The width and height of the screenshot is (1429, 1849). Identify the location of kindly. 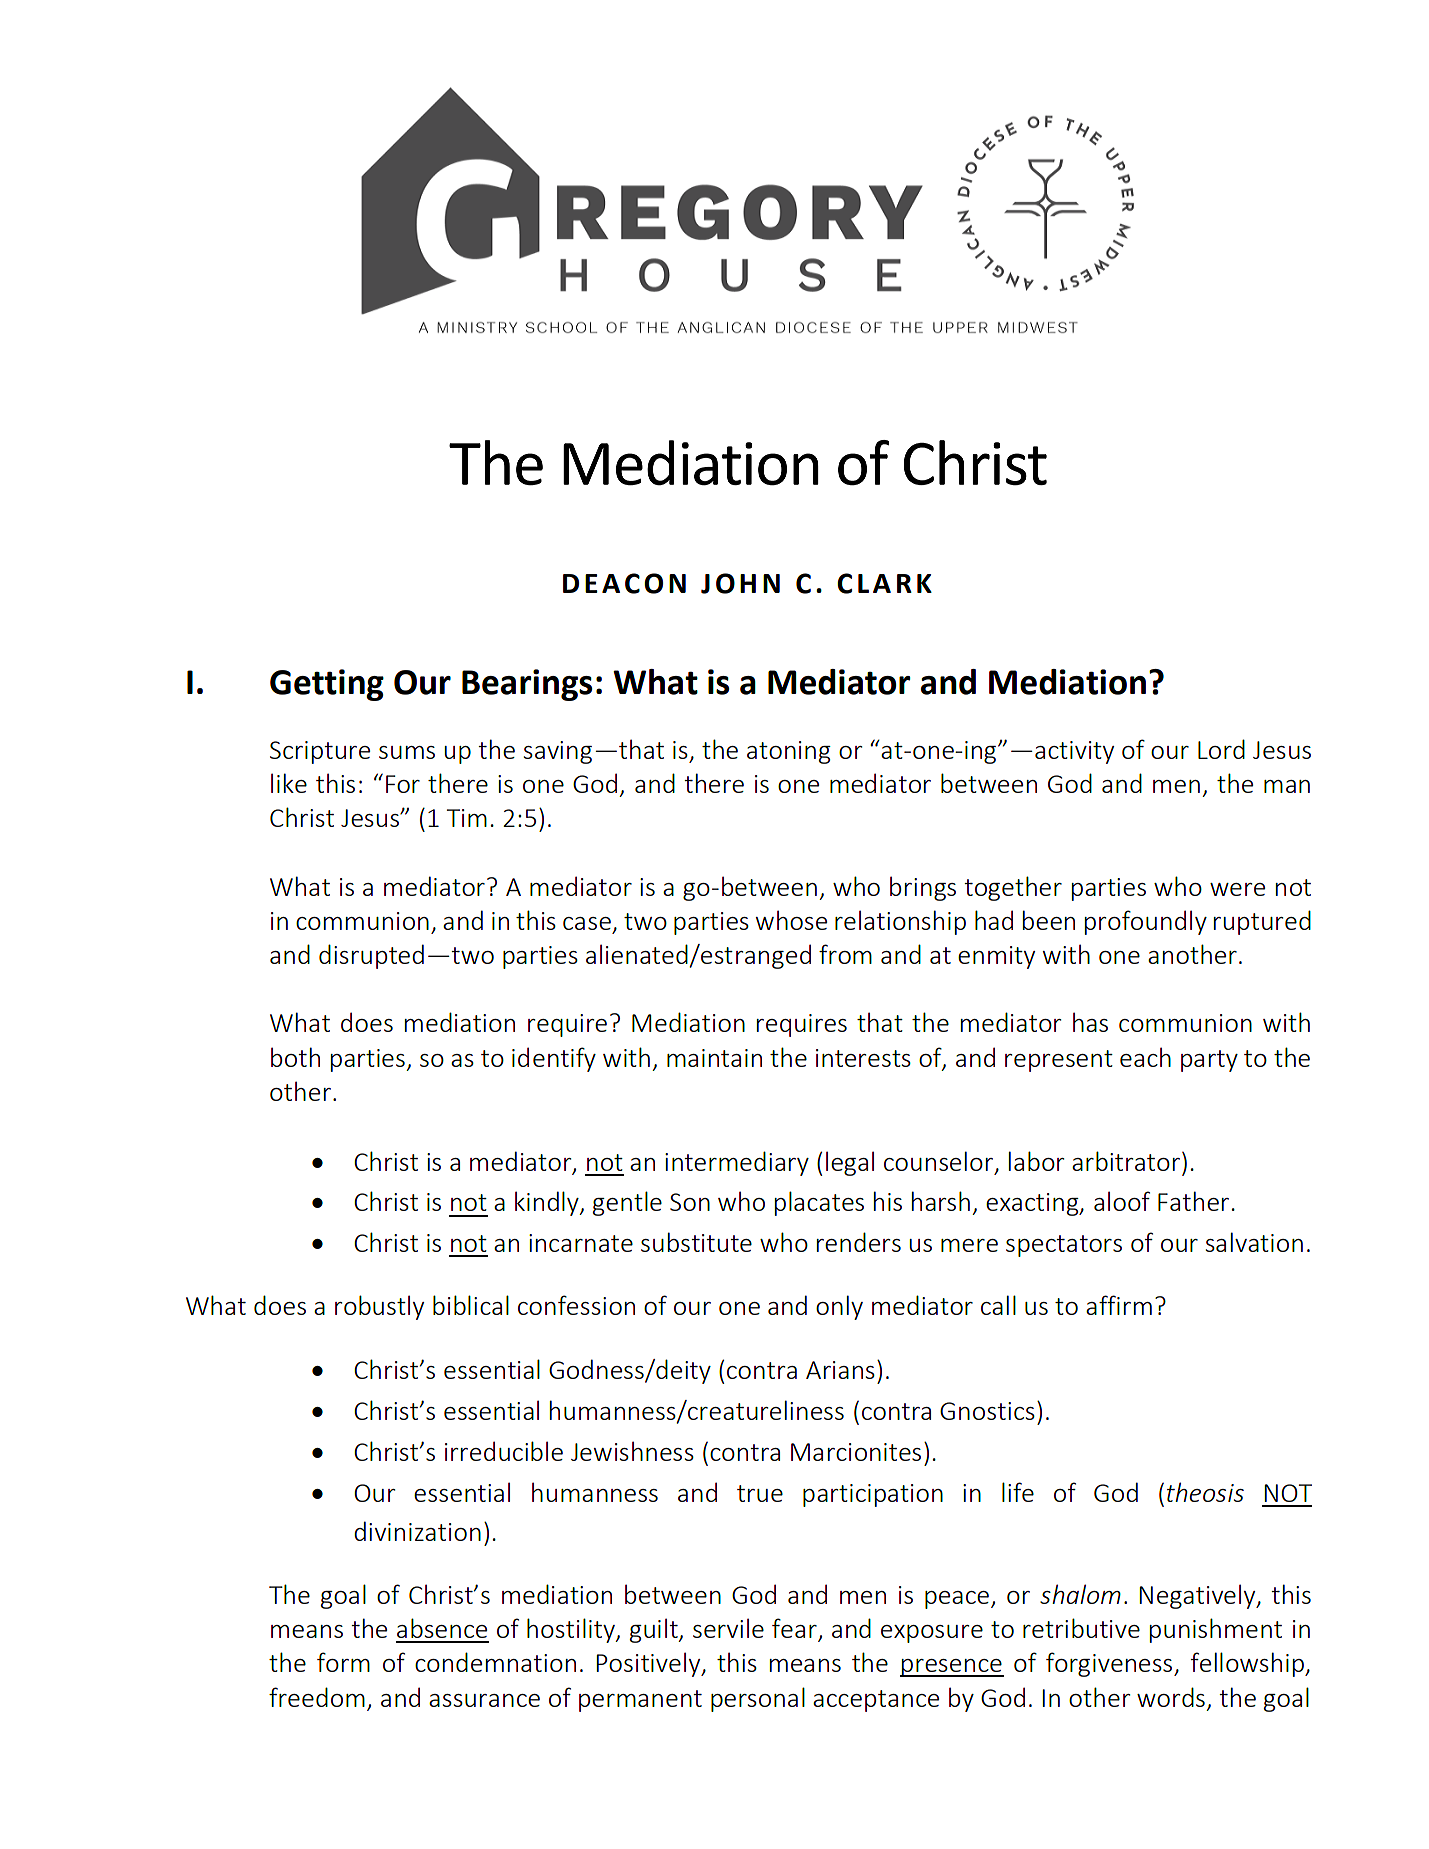
(548, 1203).
